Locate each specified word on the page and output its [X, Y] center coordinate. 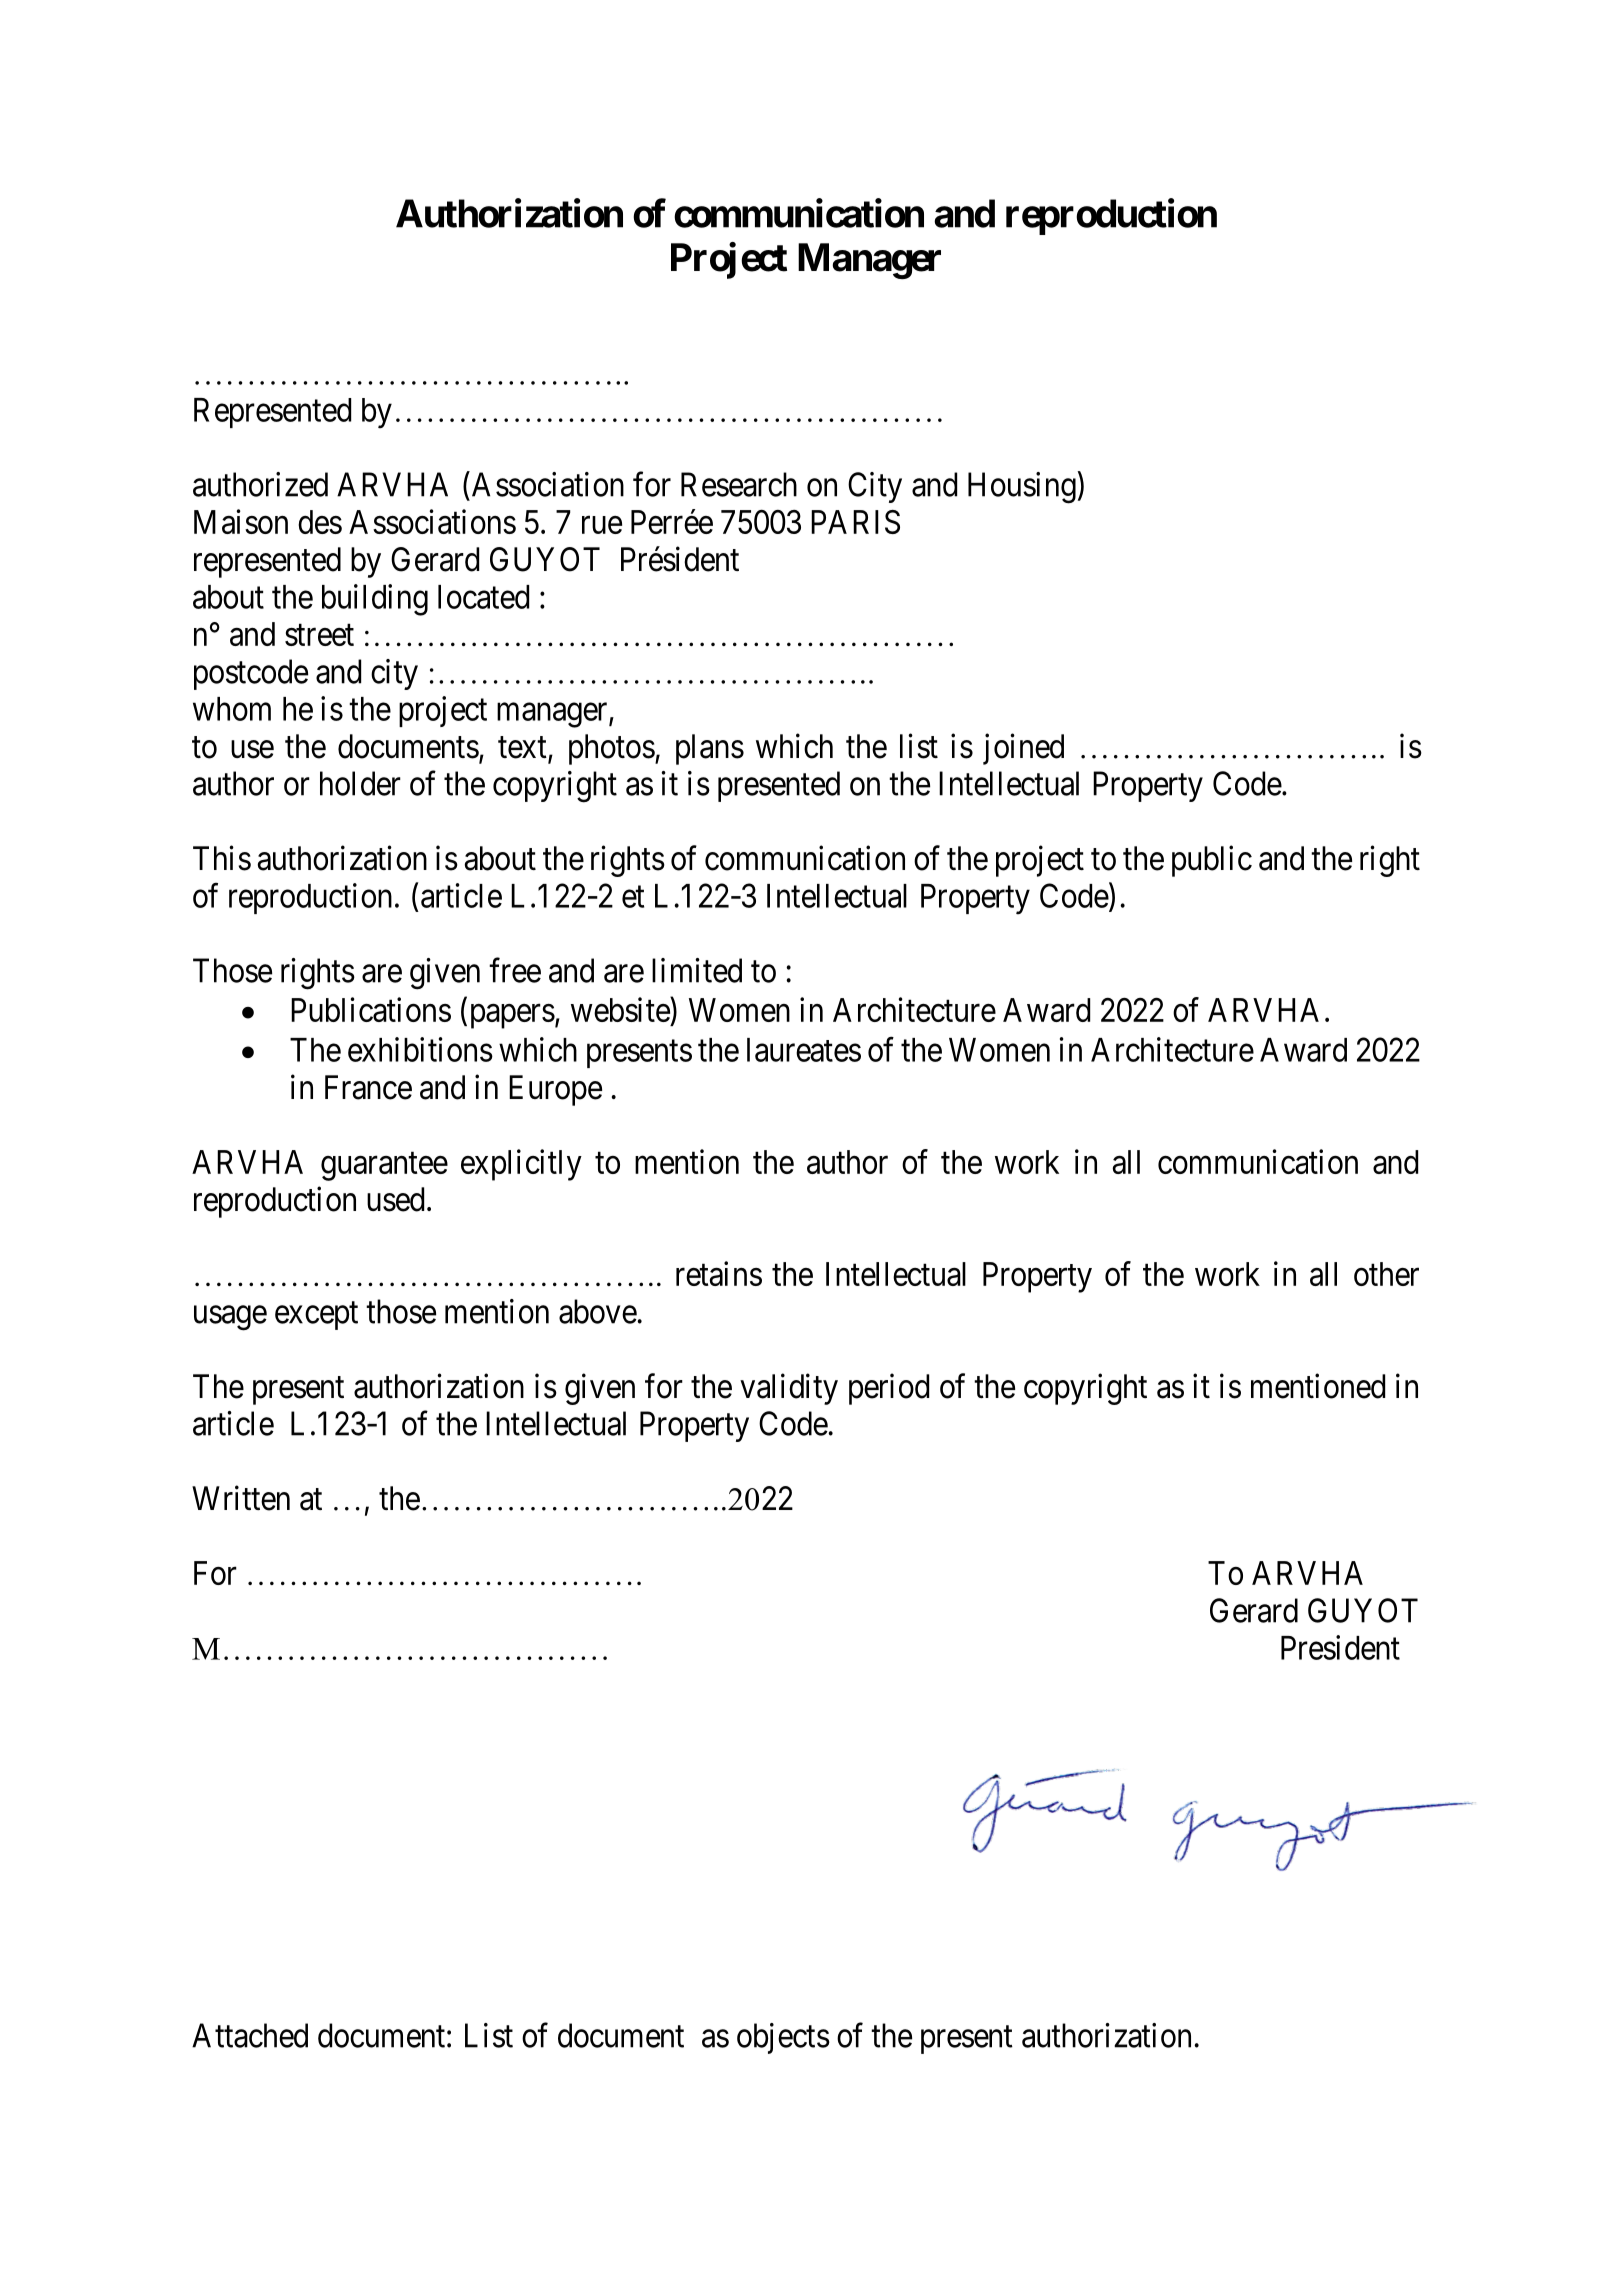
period [889, 1389]
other [1386, 1274]
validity [789, 1389]
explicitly [521, 1165]
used [395, 1199]
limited [697, 970]
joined [1023, 749]
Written [241, 1498]
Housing [1022, 488]
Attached [250, 2035]
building [375, 600]
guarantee [384, 1166]
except [316, 1316]
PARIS [855, 522]
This [222, 858]
